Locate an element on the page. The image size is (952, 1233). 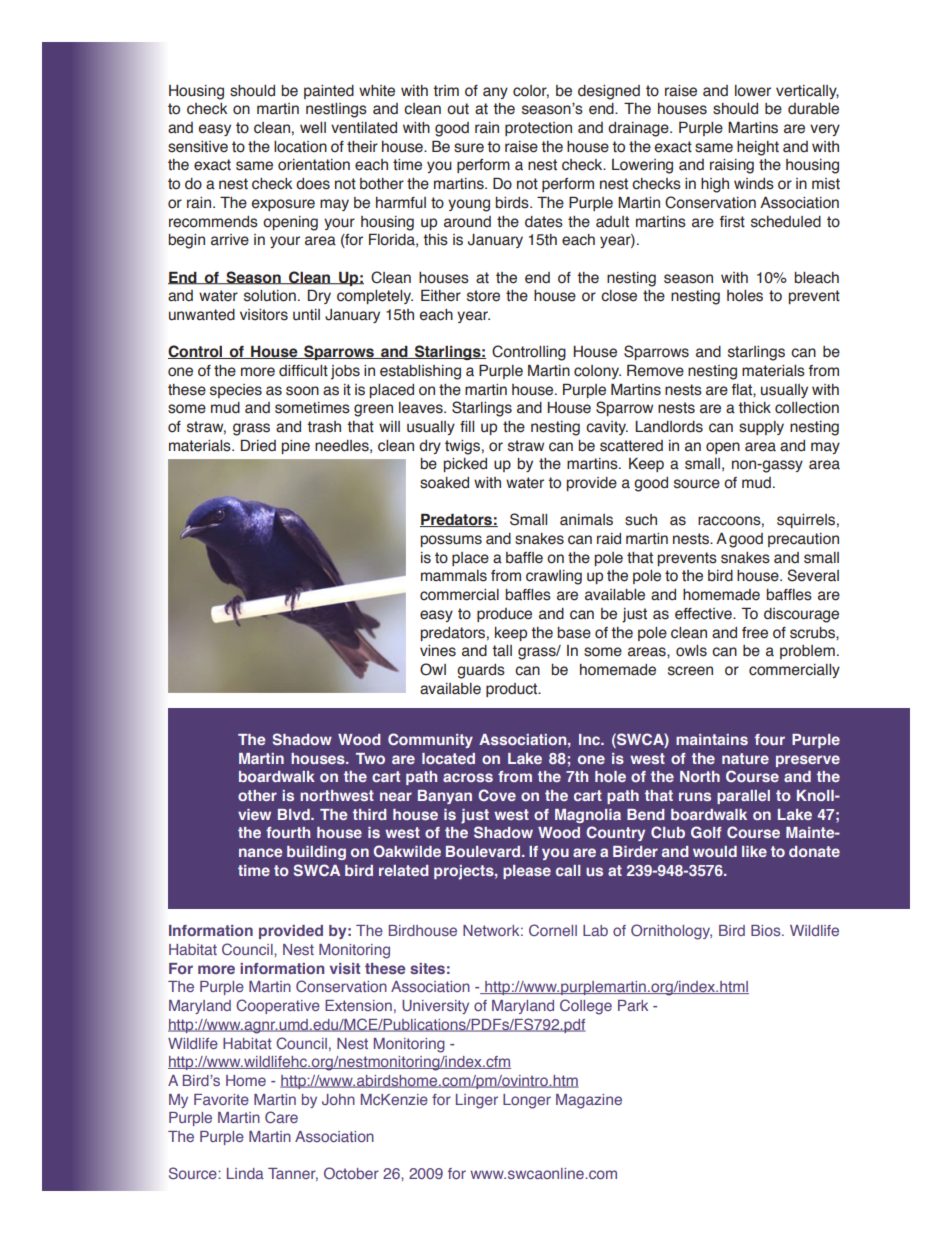
Magazine is located at coordinates (589, 1101).
